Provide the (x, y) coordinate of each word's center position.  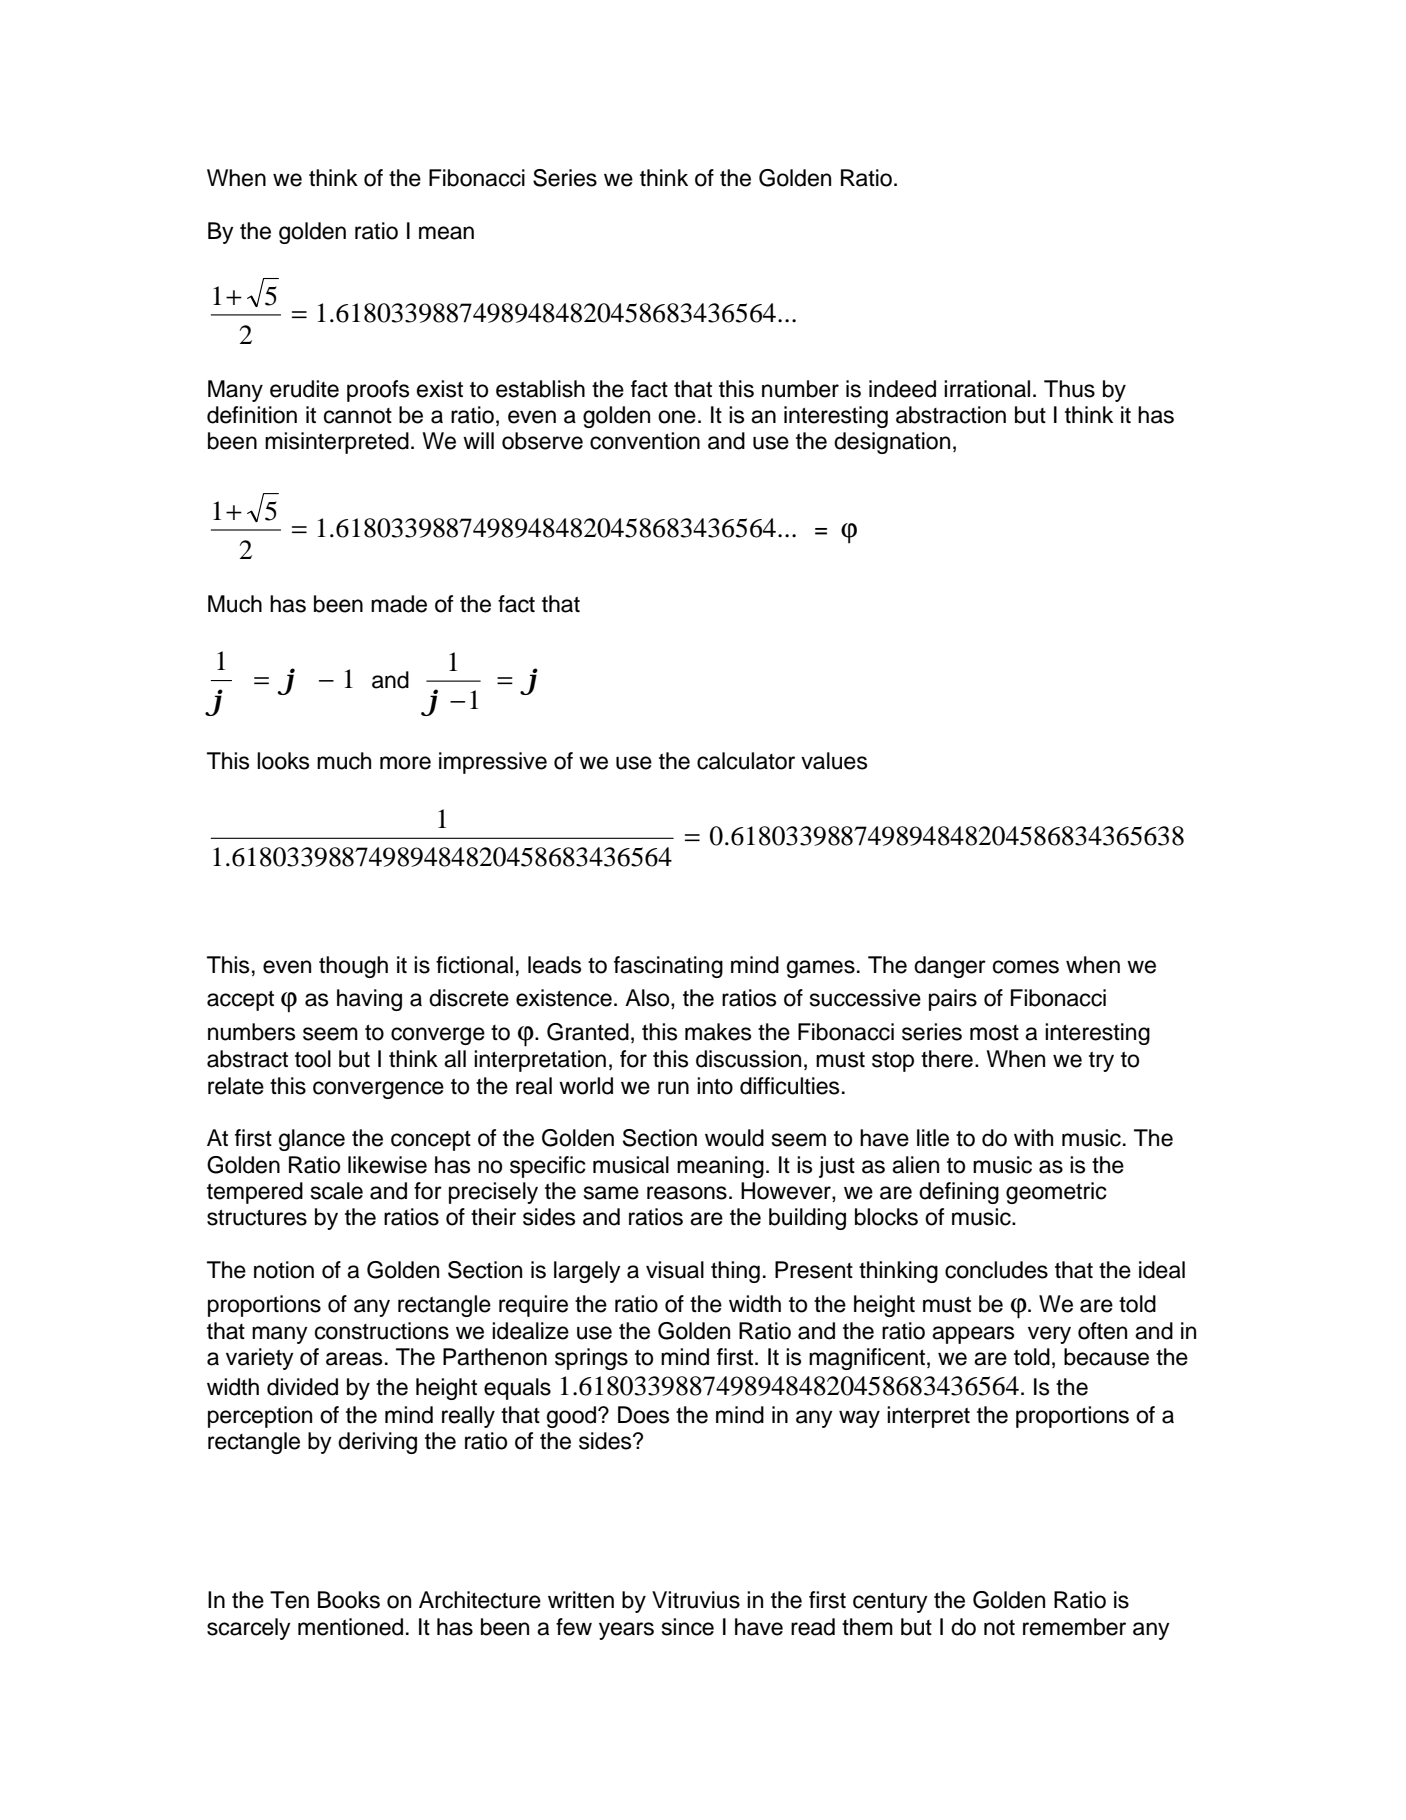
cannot (358, 416)
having (369, 1000)
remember (1074, 1627)
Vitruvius (696, 1600)
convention (645, 441)
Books (349, 1600)
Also (648, 999)
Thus (1069, 389)
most (994, 1033)
